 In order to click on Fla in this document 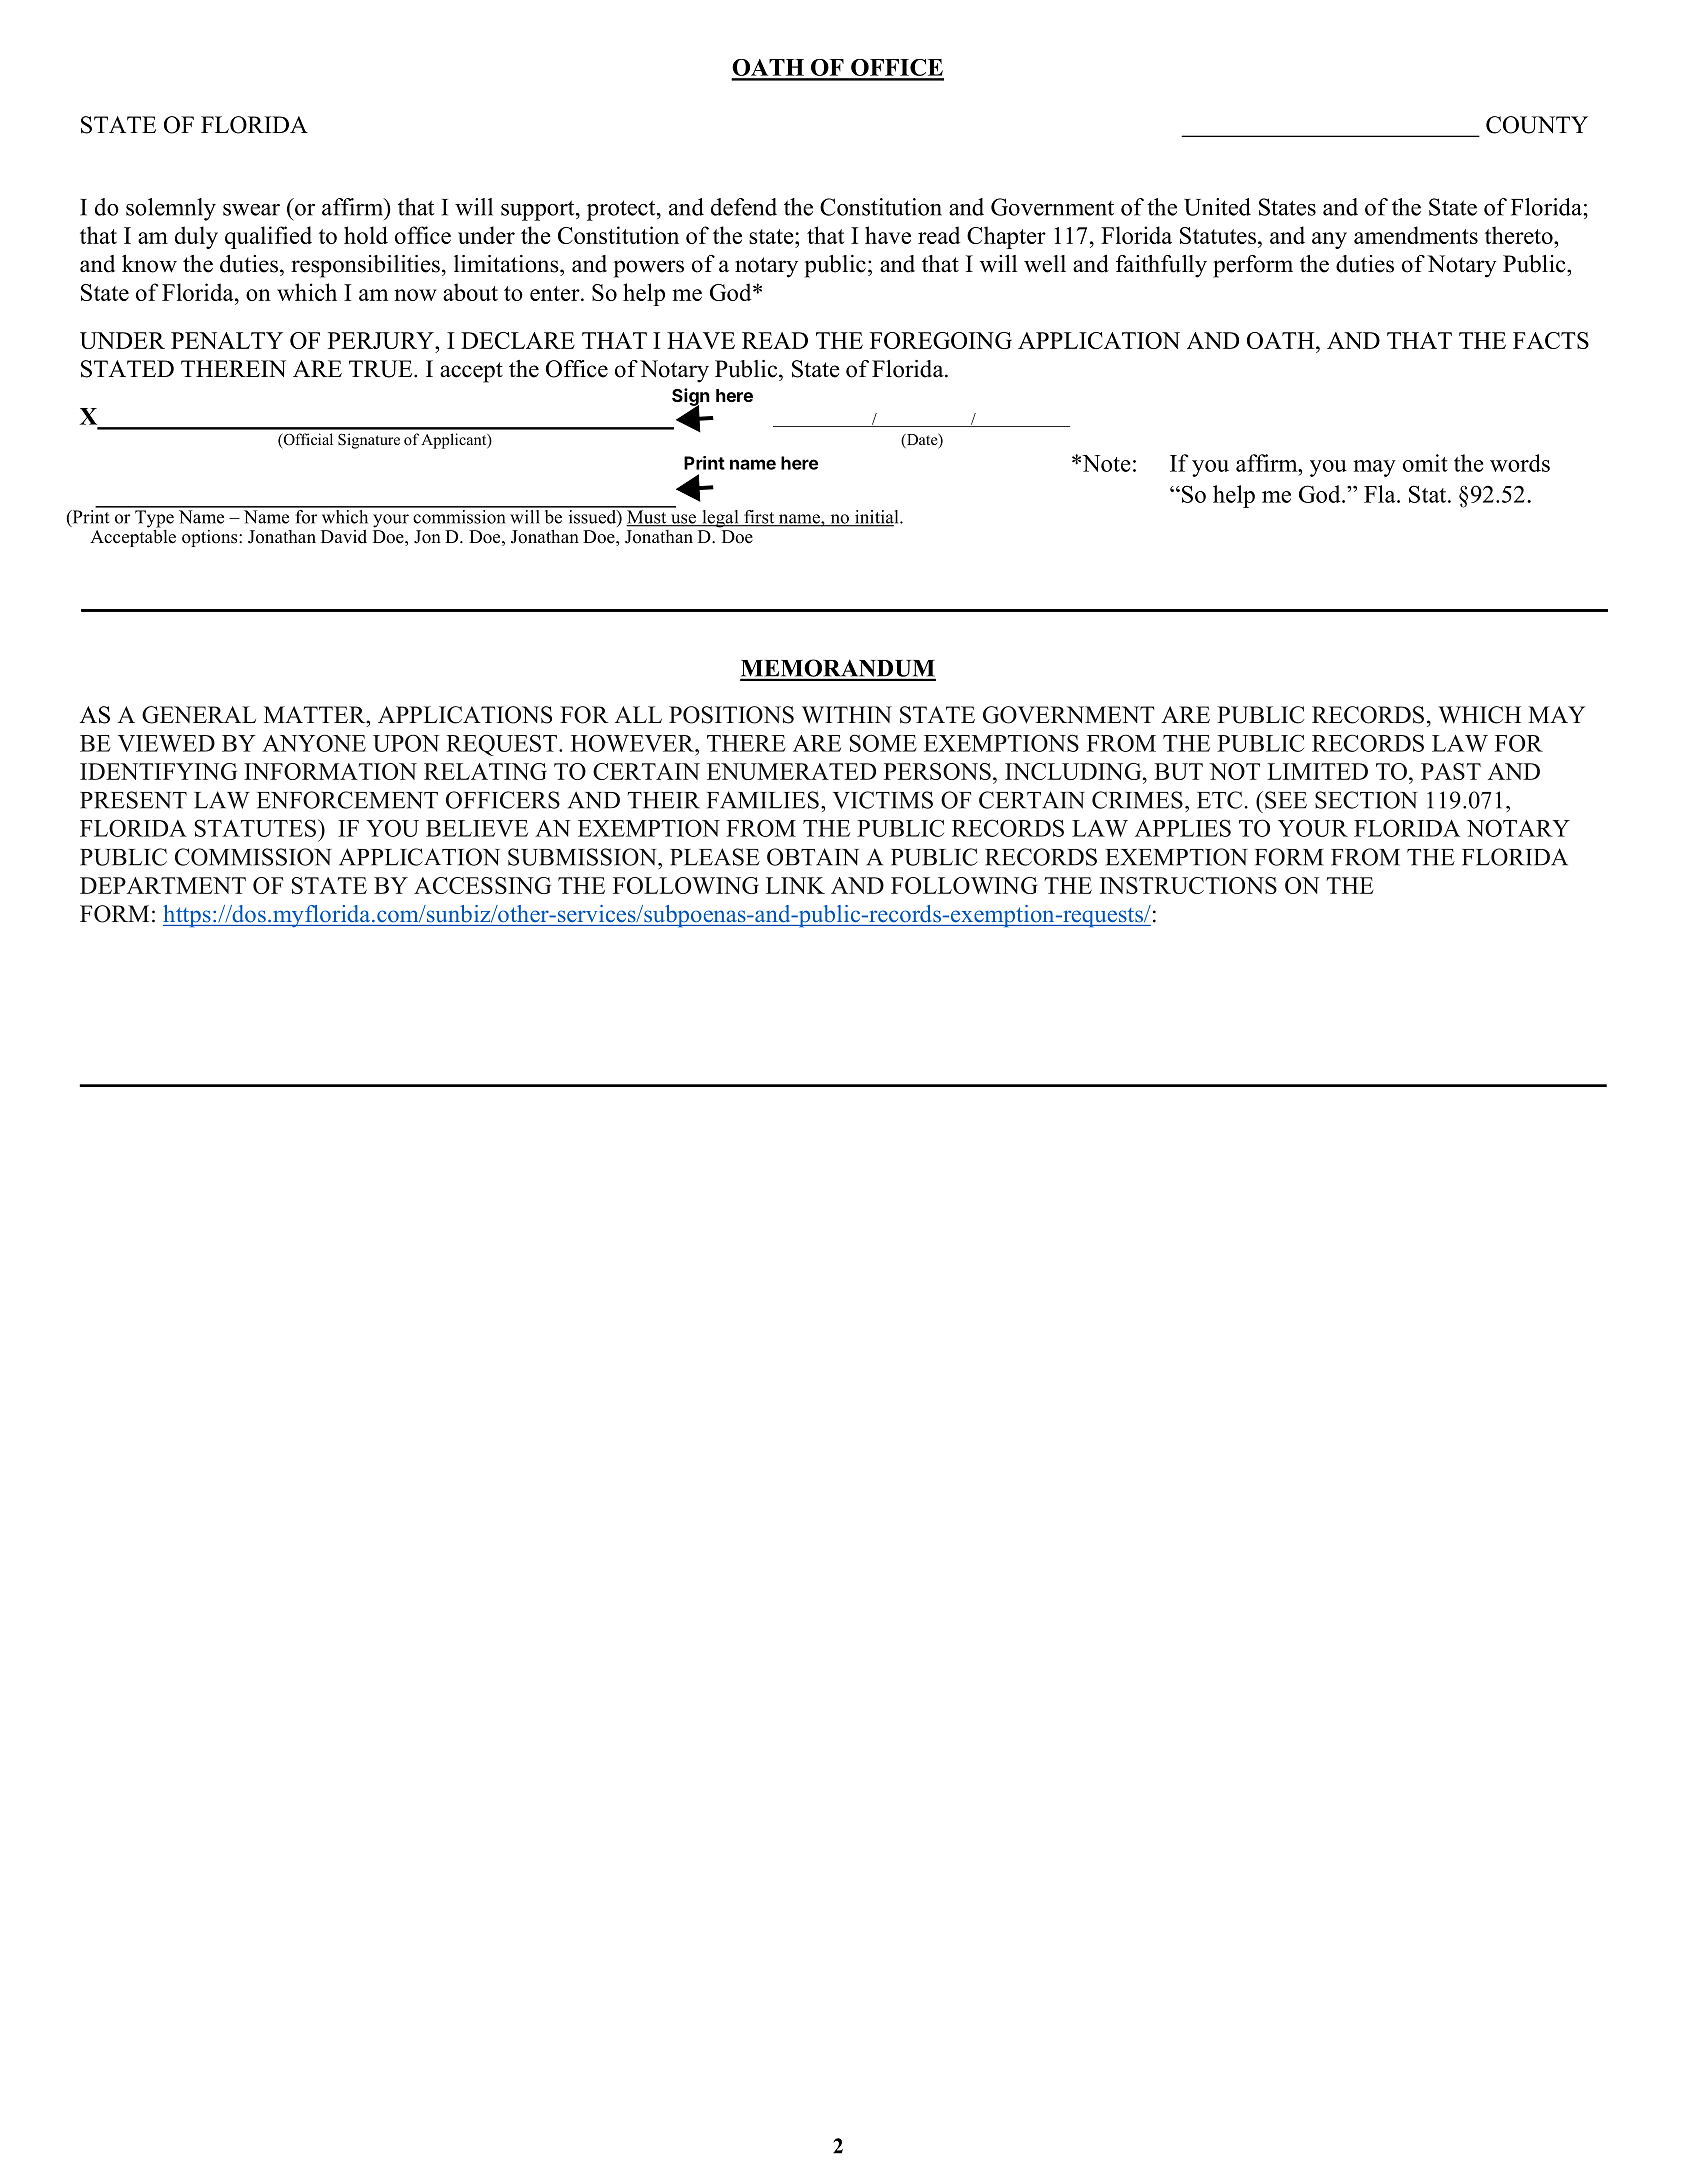, I will do `click(1381, 494)`.
